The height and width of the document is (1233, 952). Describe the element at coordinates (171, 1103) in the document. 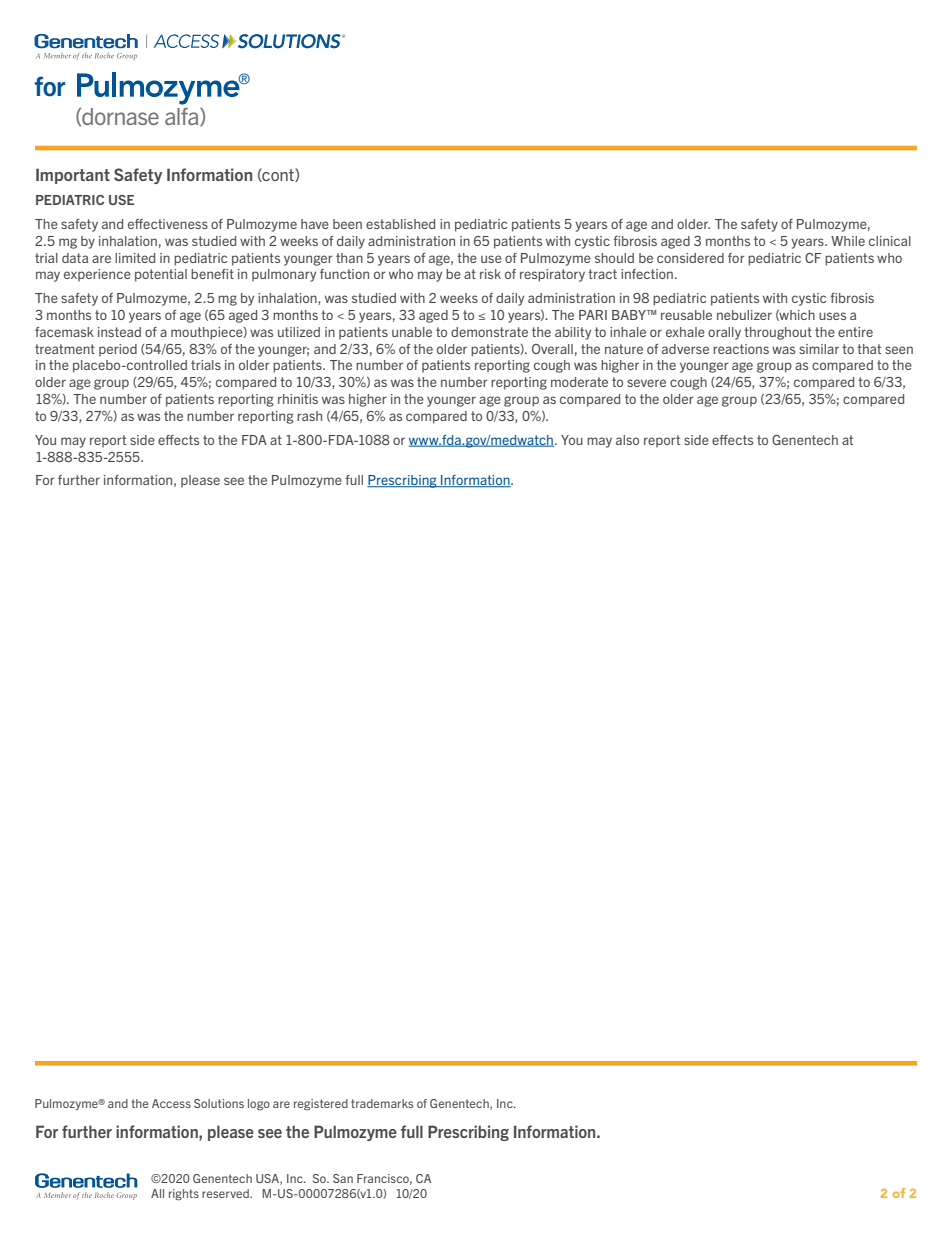

I see `Access` at that location.
